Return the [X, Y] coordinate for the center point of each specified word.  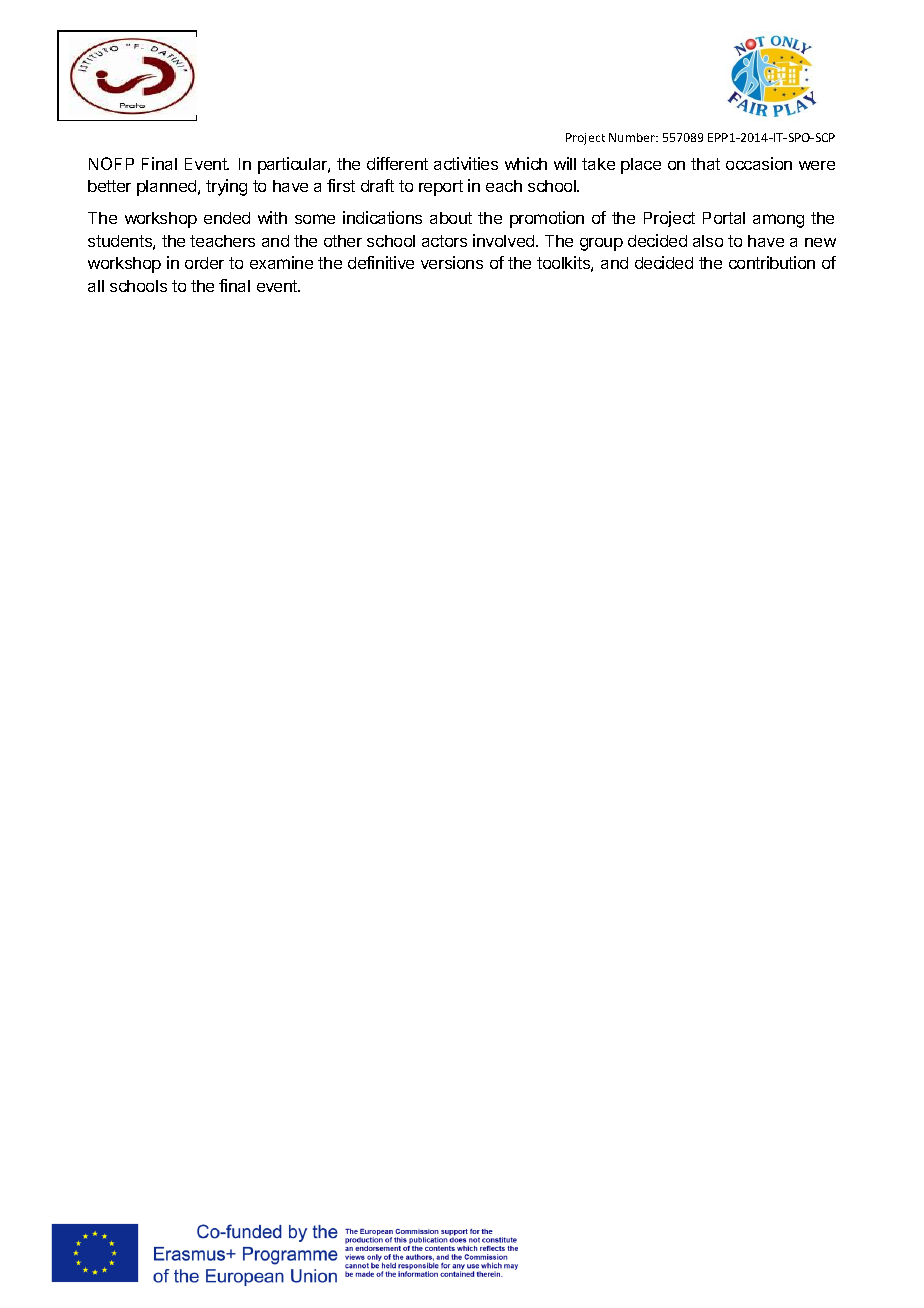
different [397, 163]
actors [444, 241]
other [343, 241]
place [641, 166]
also [708, 241]
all [96, 286]
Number [633, 137]
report [441, 188]
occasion [759, 163]
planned [168, 188]
